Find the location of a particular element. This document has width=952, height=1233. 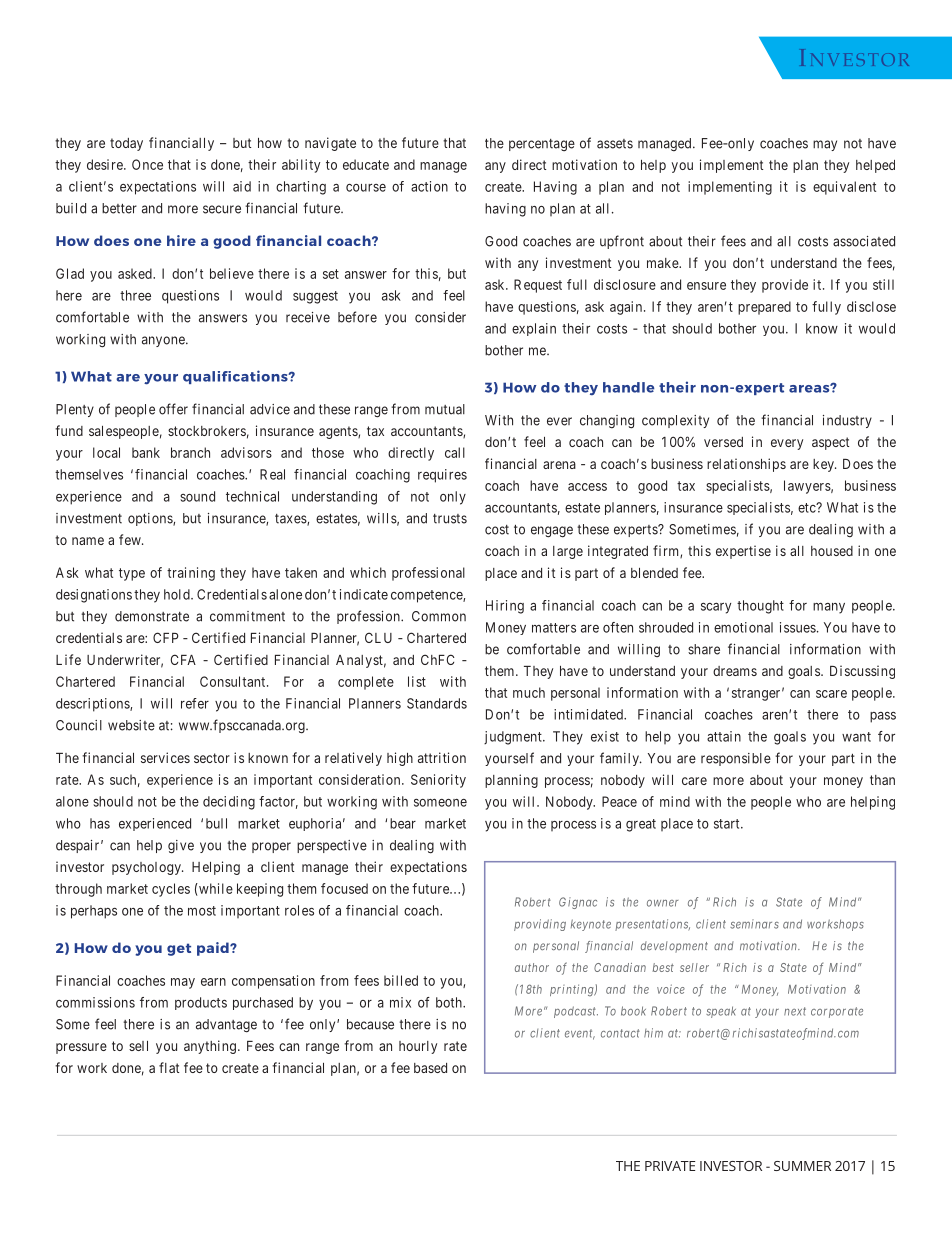

Once is located at coordinates (147, 164).
